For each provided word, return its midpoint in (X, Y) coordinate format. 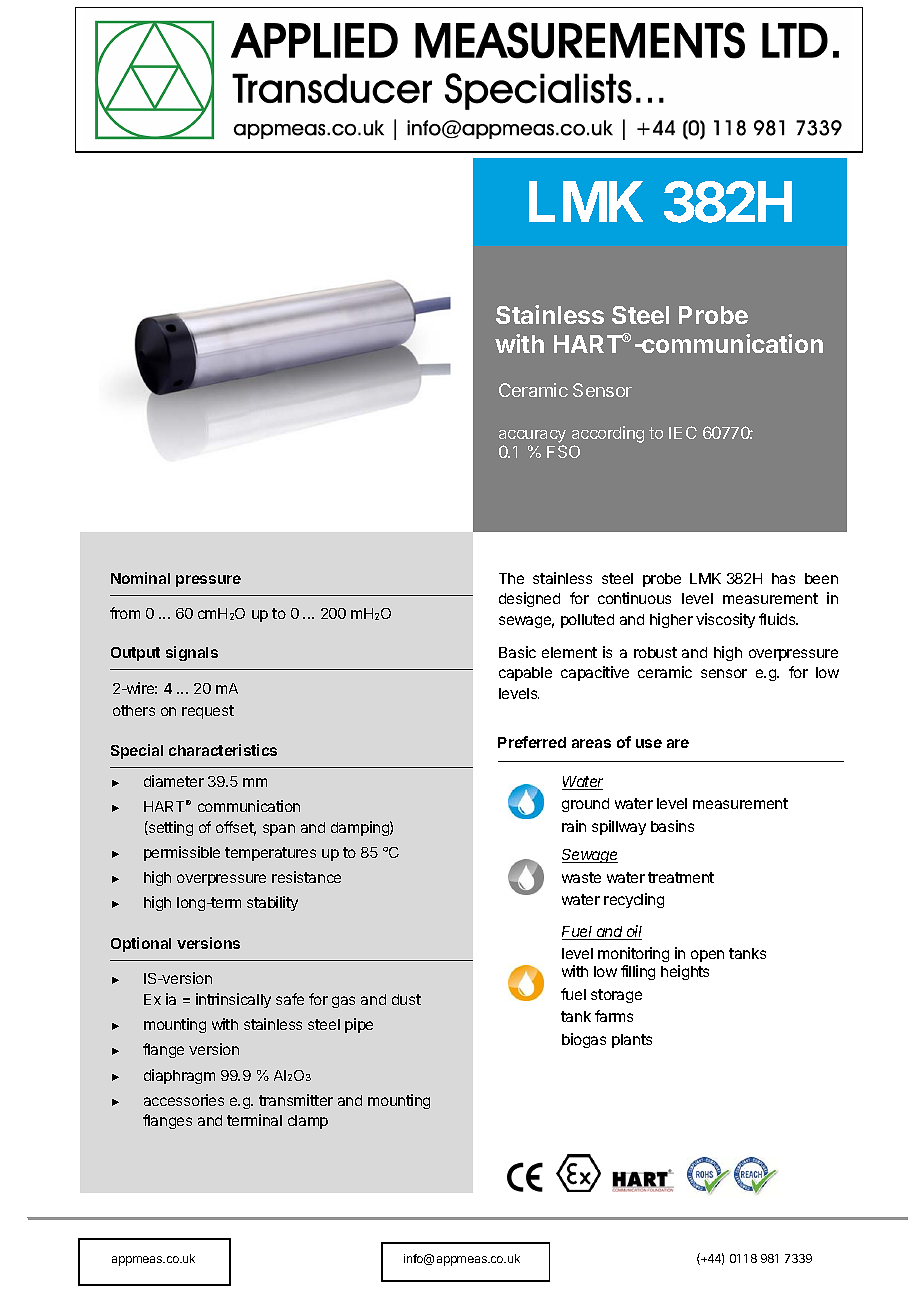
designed (529, 599)
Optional (141, 944)
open (707, 956)
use (649, 743)
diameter (174, 781)
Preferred (532, 742)
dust (406, 999)
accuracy (532, 436)
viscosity (725, 620)
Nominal (140, 578)
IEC (683, 432)
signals (192, 653)
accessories (184, 1100)
